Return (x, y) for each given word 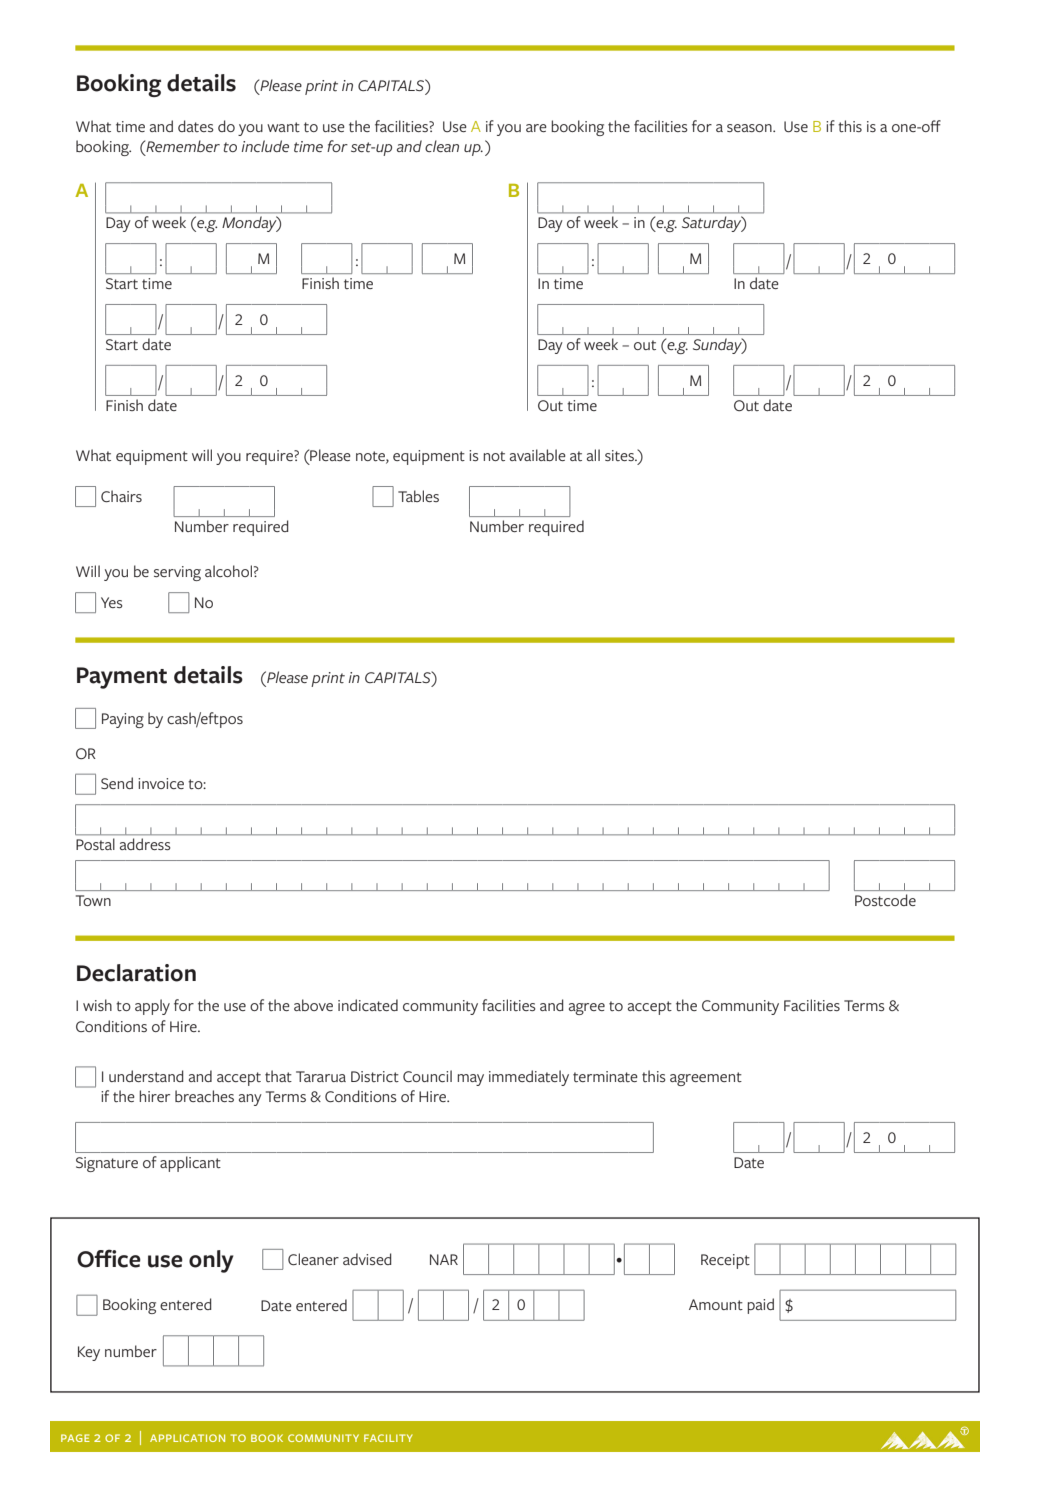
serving (177, 573)
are (536, 128)
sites (620, 455)
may (470, 1080)
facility (388, 1438)
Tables (418, 496)
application (187, 1438)
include (265, 146)
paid (760, 1306)
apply (152, 1007)
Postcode (885, 900)
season (750, 128)
